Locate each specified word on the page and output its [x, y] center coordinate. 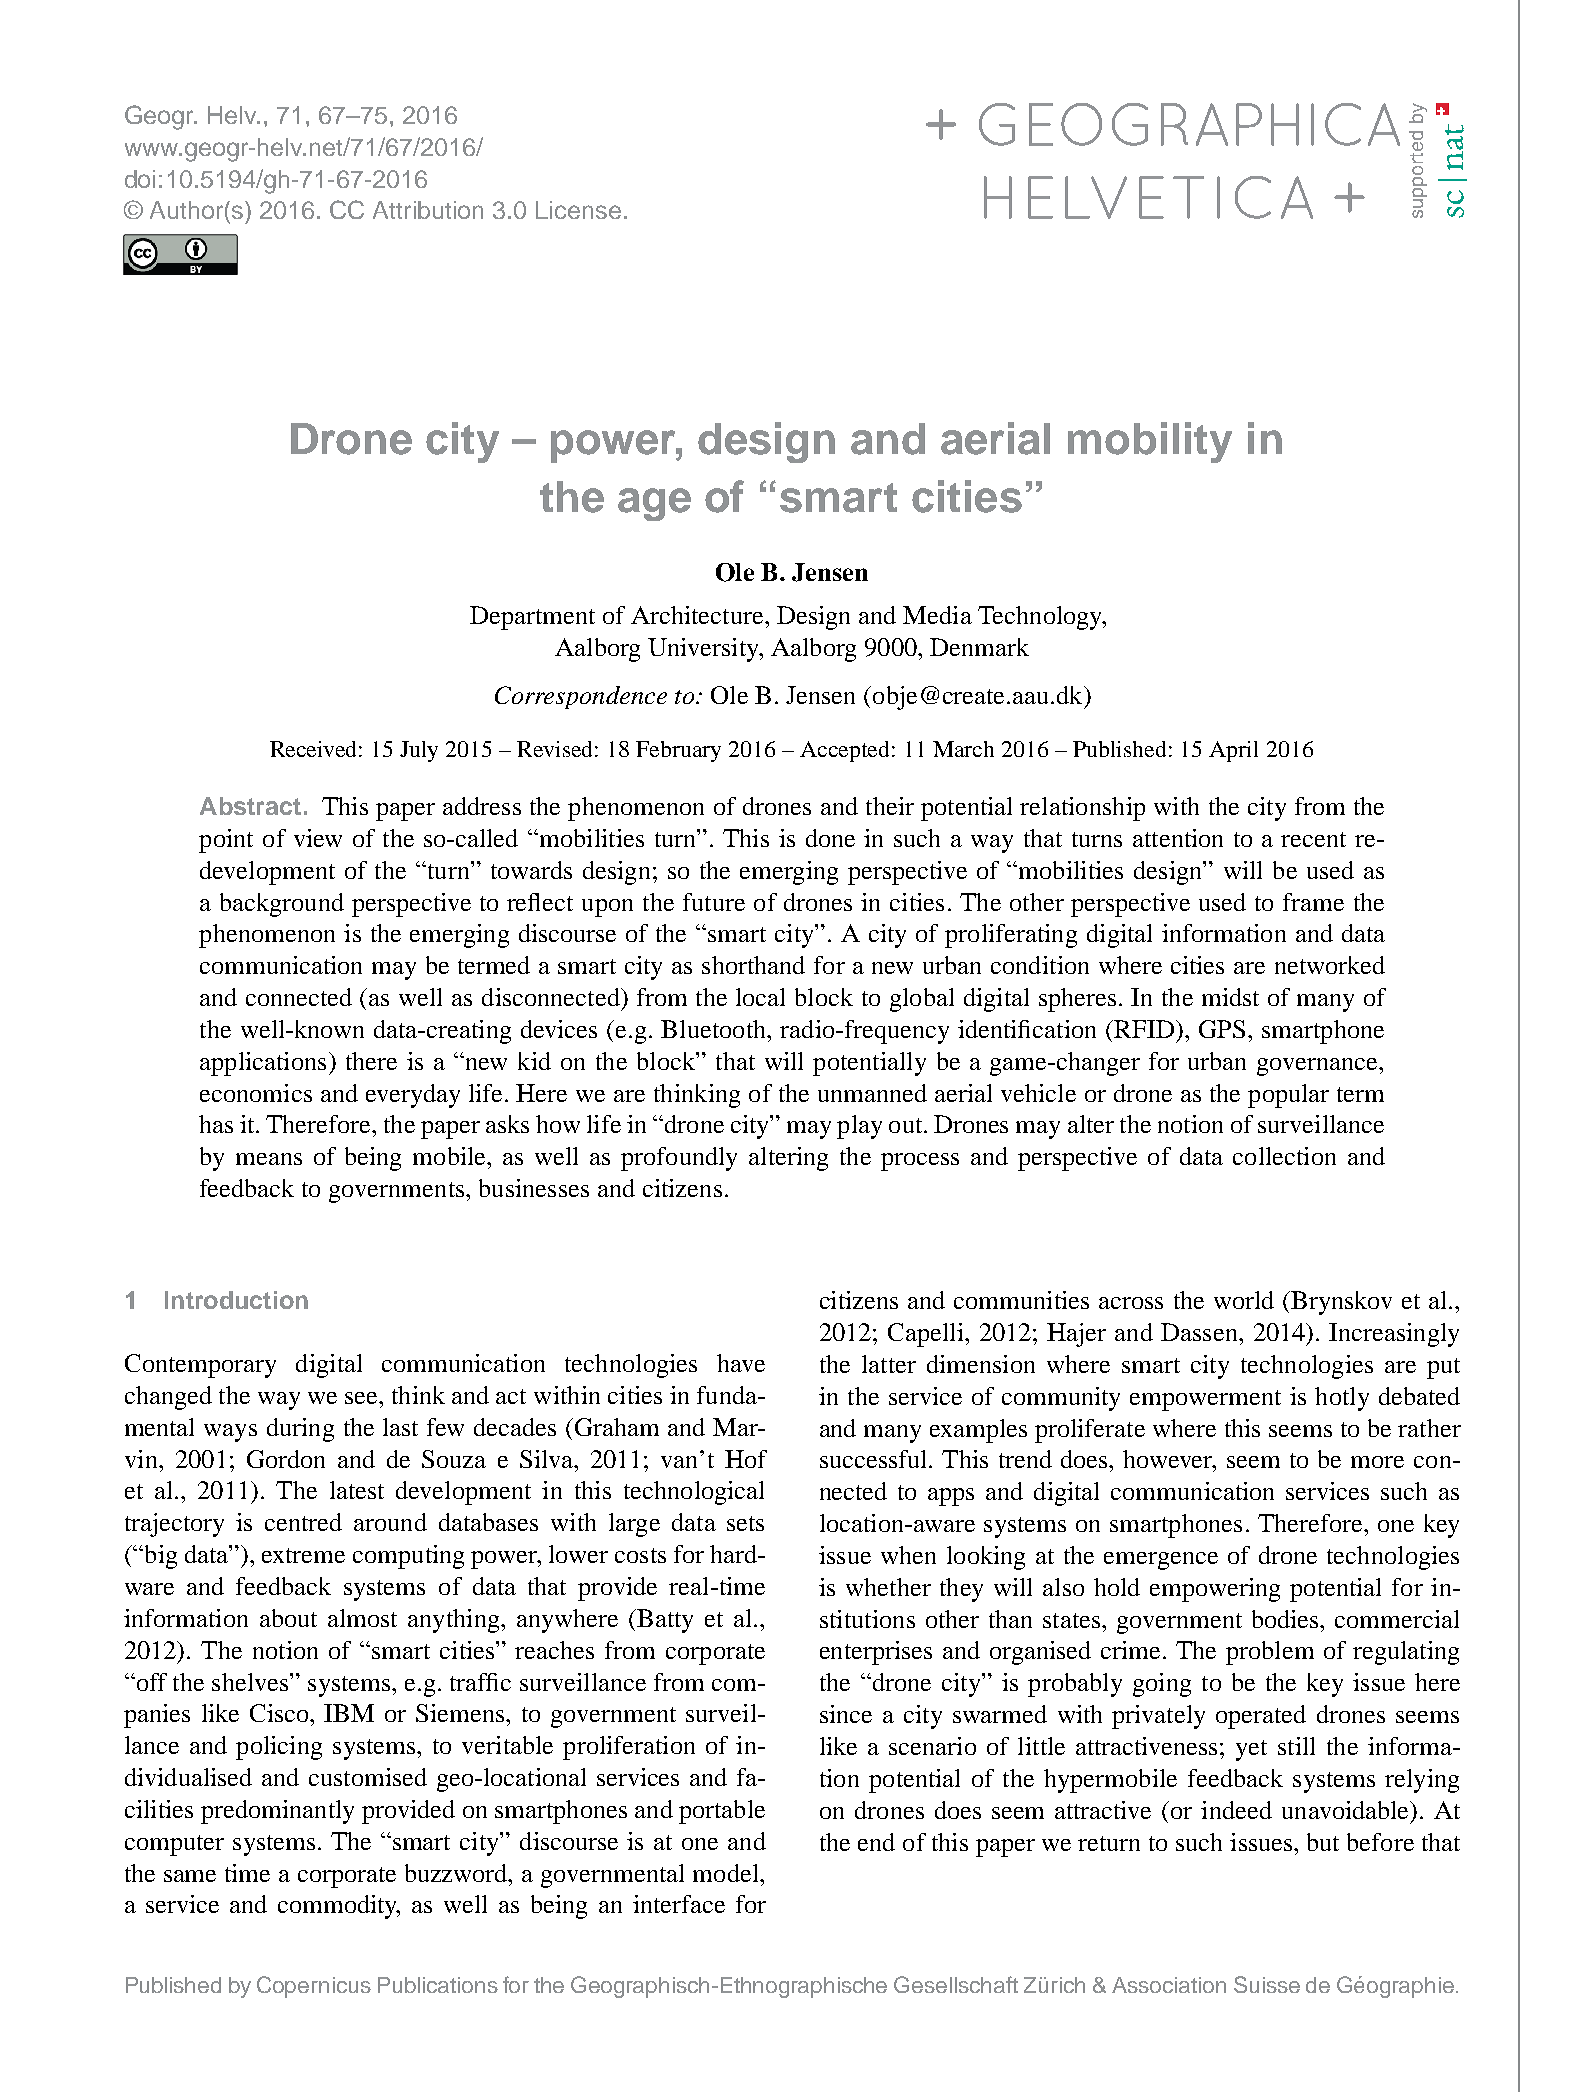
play [859, 1127]
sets [745, 1523]
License [578, 210]
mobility [1150, 442]
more [1377, 1462]
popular [1288, 1096]
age [654, 504]
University [704, 650]
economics [256, 1093]
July [419, 751]
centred [303, 1522]
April [1233, 751]
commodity [339, 1907]
